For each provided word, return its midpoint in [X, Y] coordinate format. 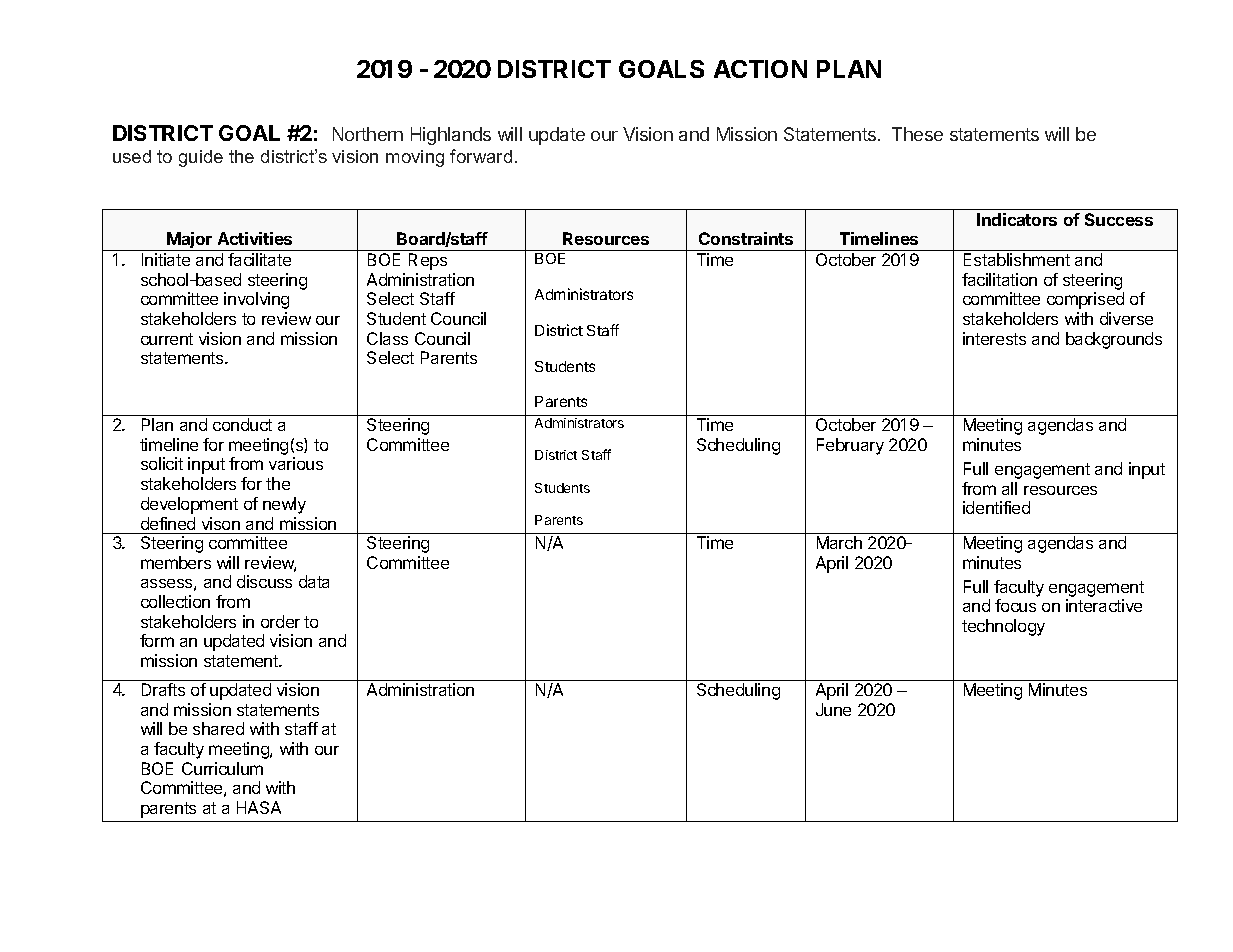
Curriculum [222, 768]
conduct [242, 424]
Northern [368, 134]
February [850, 446]
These [917, 134]
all [1009, 488]
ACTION [760, 69]
